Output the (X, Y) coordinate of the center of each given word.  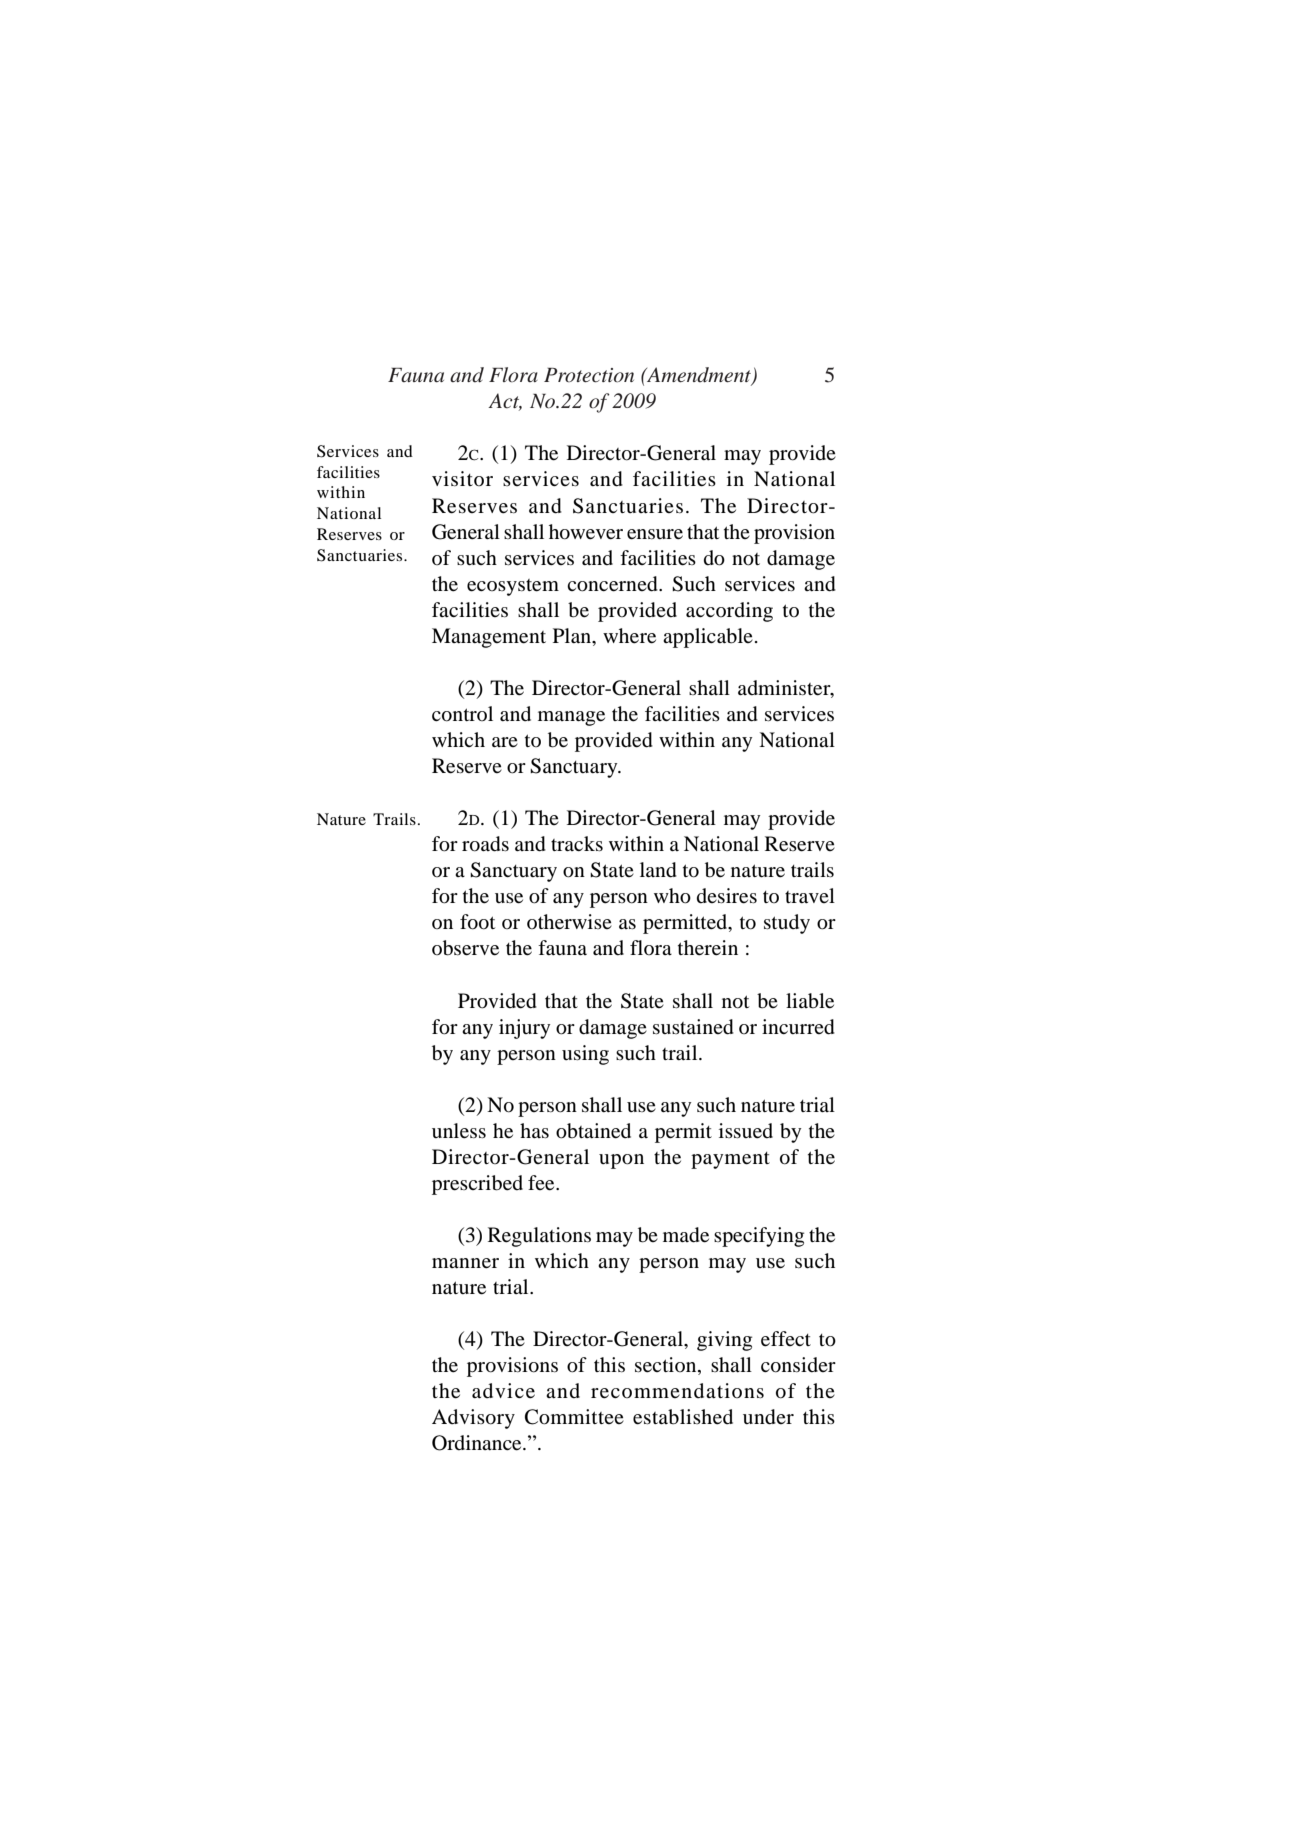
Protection (589, 375)
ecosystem (513, 587)
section (667, 1366)
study (787, 924)
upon (621, 1161)
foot (477, 922)
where (629, 636)
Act (505, 402)
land (658, 870)
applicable (708, 638)
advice (503, 1391)
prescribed (477, 1185)
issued (746, 1131)
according (729, 612)
